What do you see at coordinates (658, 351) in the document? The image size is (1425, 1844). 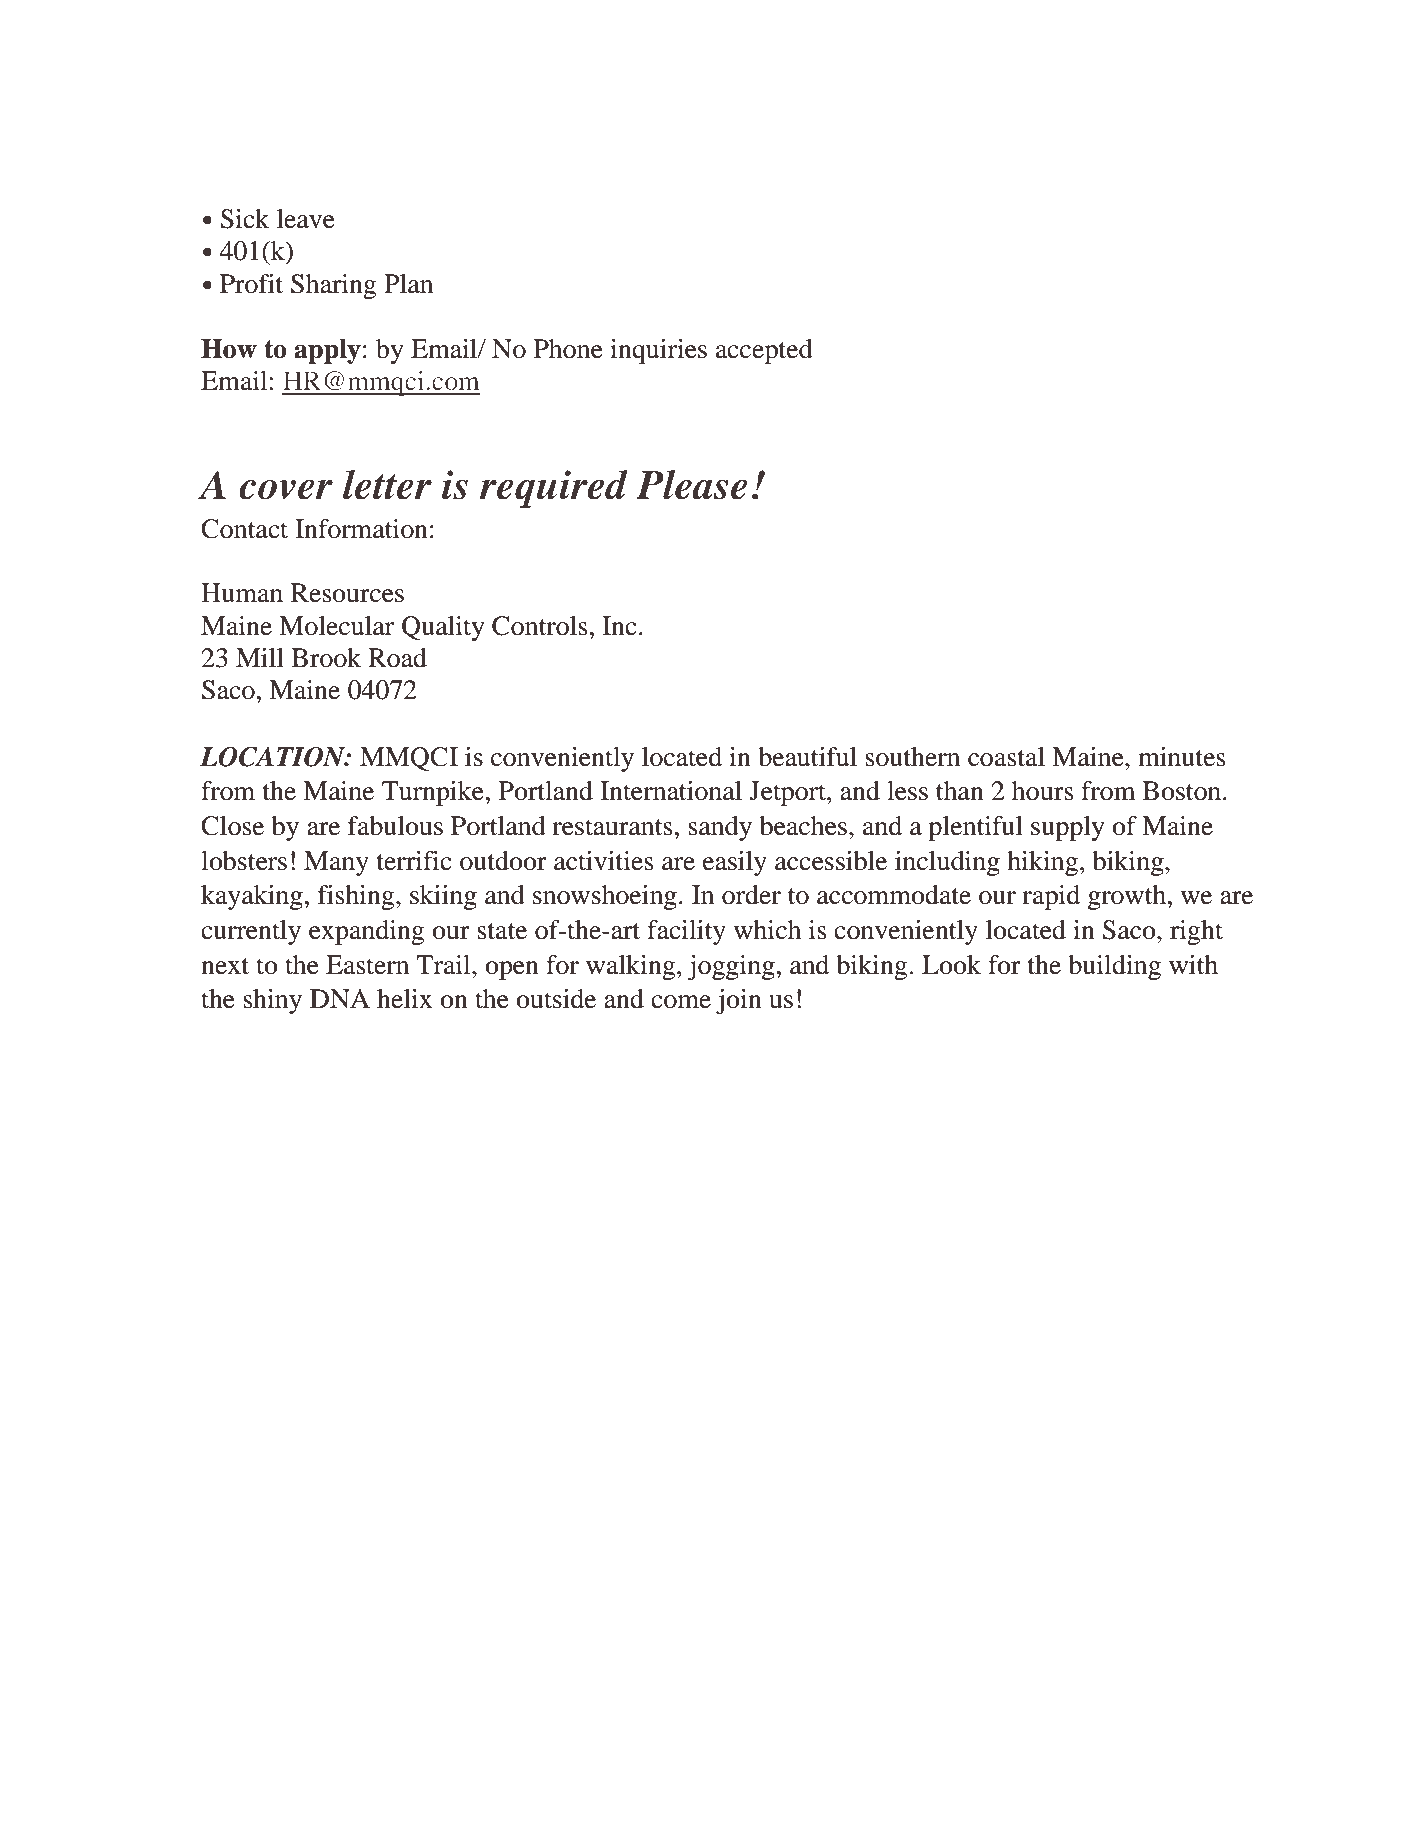 I see `inquiries` at bounding box center [658, 351].
